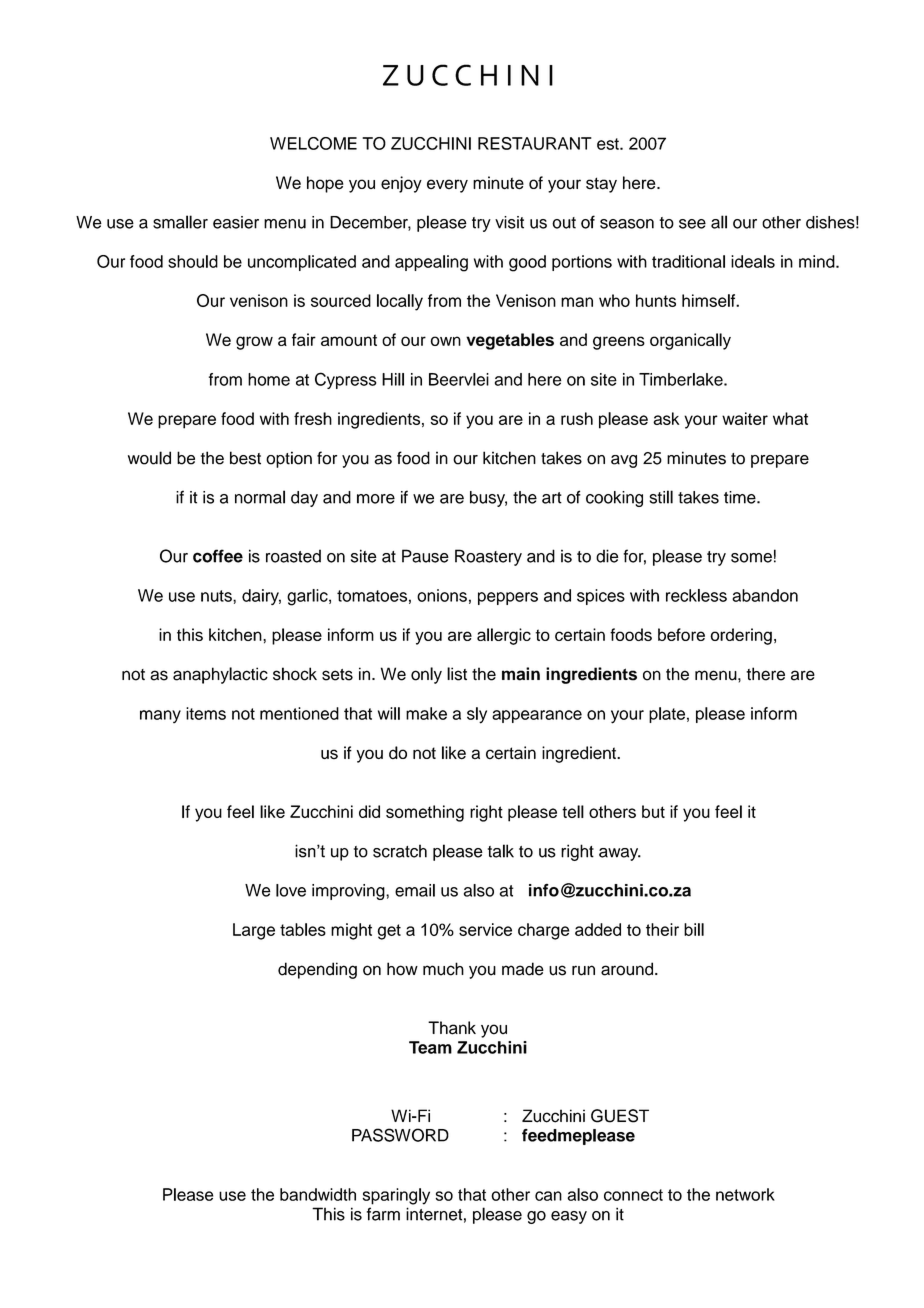 The image size is (924, 1308). What do you see at coordinates (260, 497) in the screenshot?
I see `normal` at bounding box center [260, 497].
